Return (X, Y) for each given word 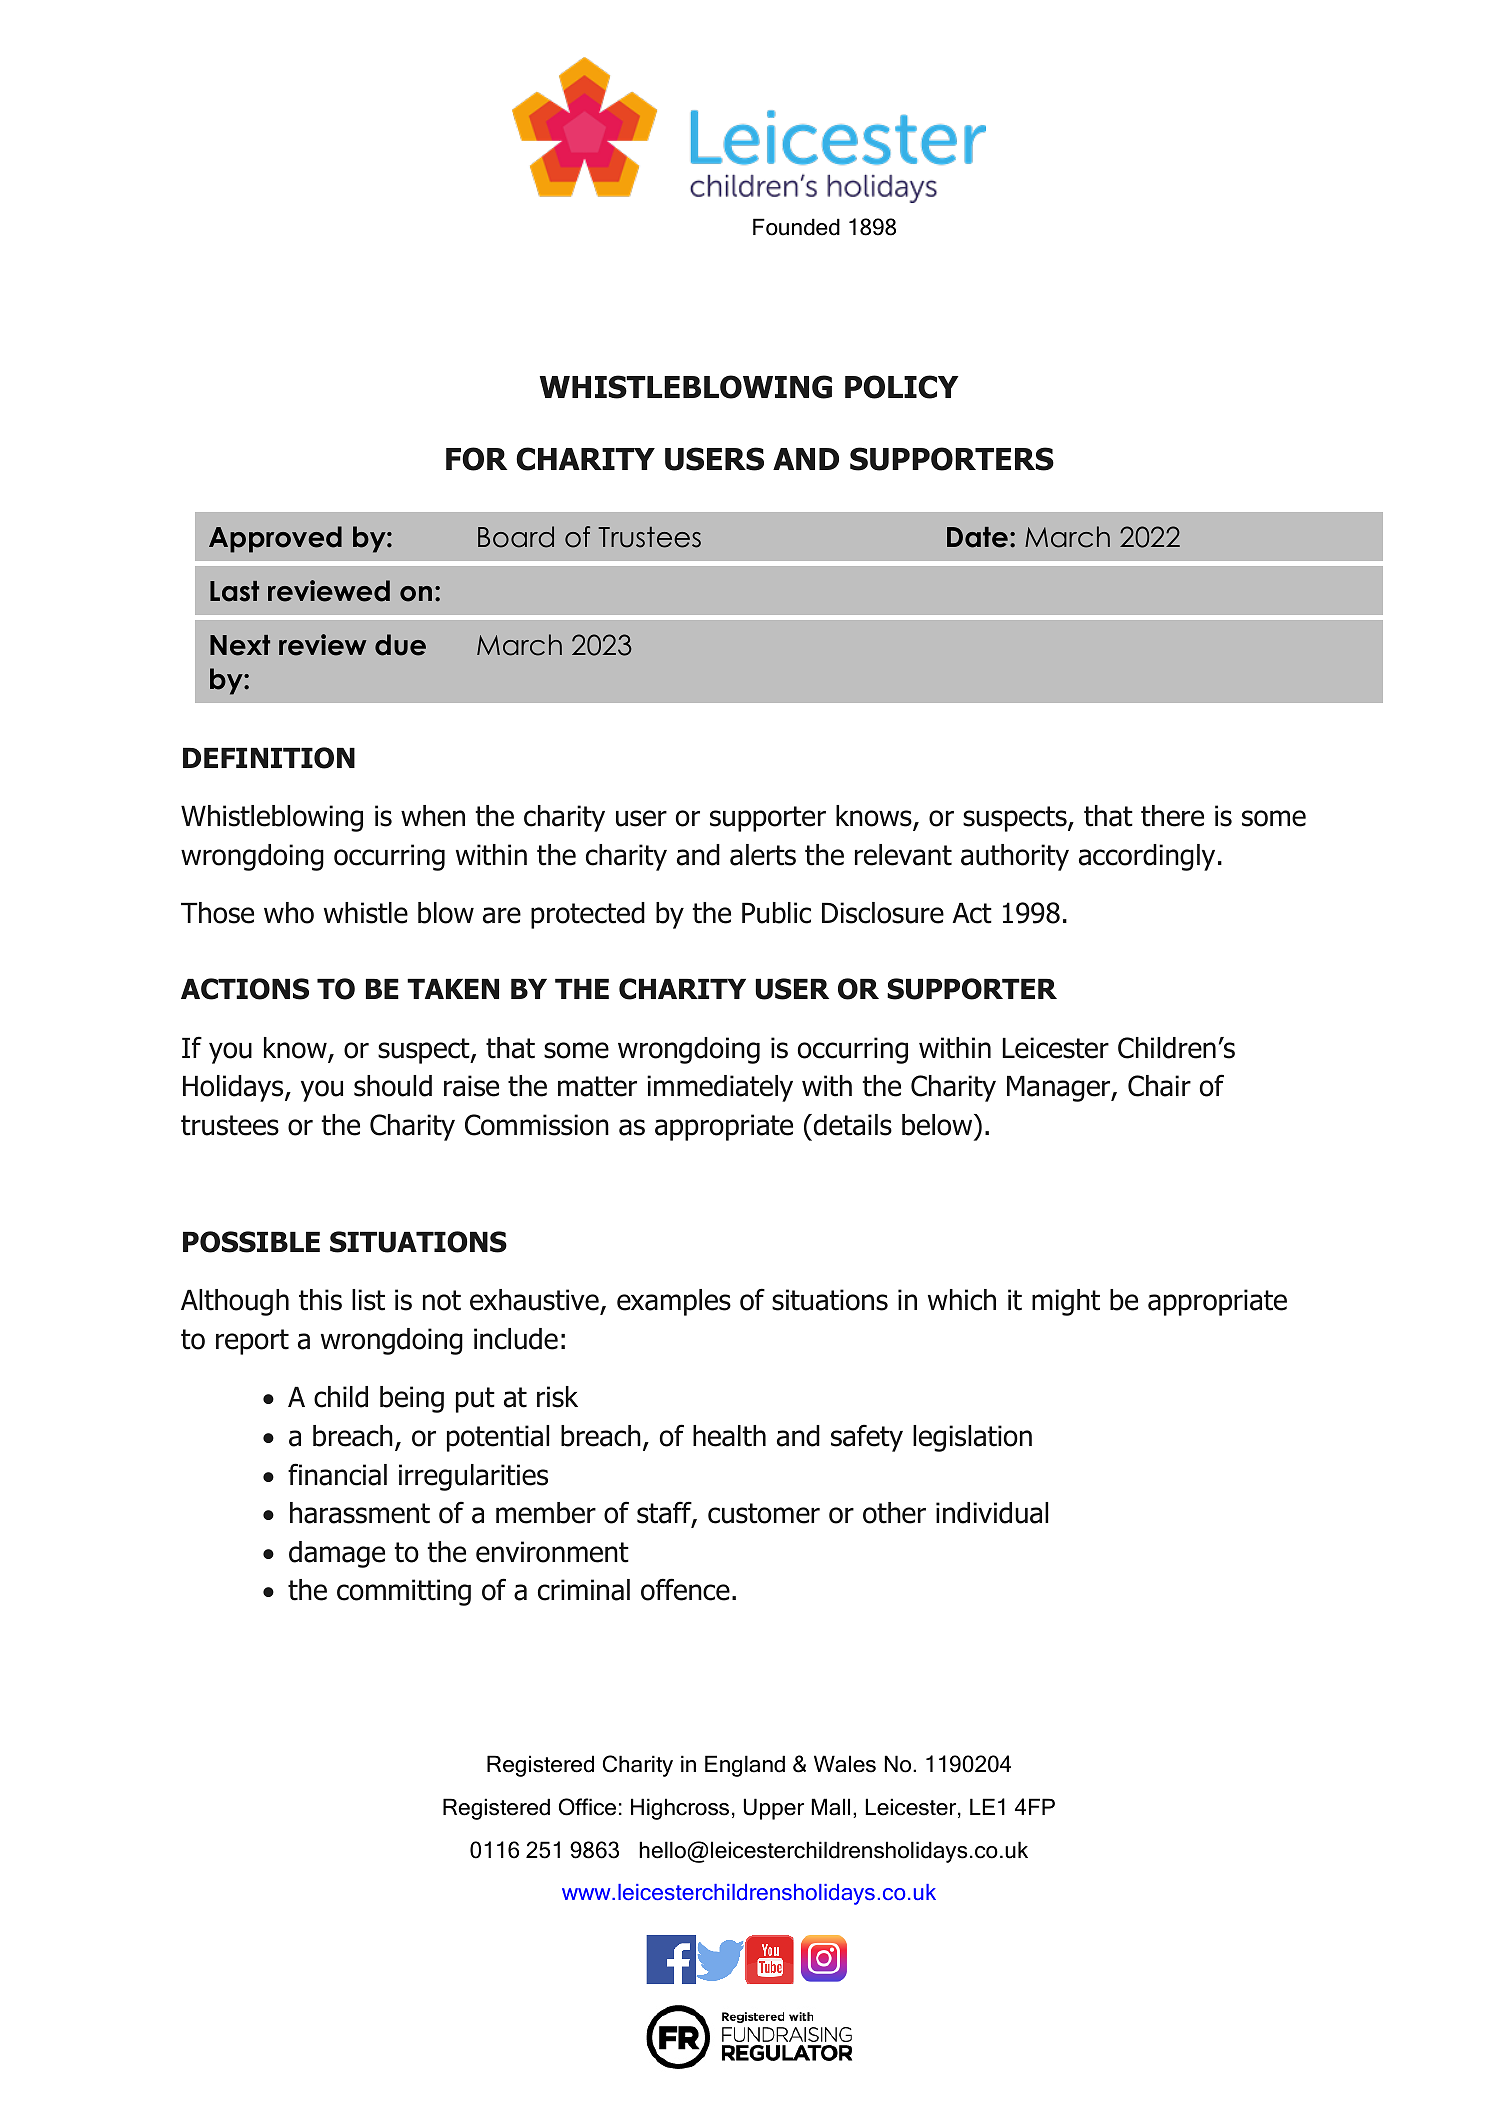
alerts (763, 855)
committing (404, 1592)
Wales (845, 1764)
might (1066, 1302)
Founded (796, 227)
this (320, 1300)
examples (674, 1302)
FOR (476, 459)
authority (1015, 857)
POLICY (902, 387)
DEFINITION (269, 758)
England (745, 1766)
